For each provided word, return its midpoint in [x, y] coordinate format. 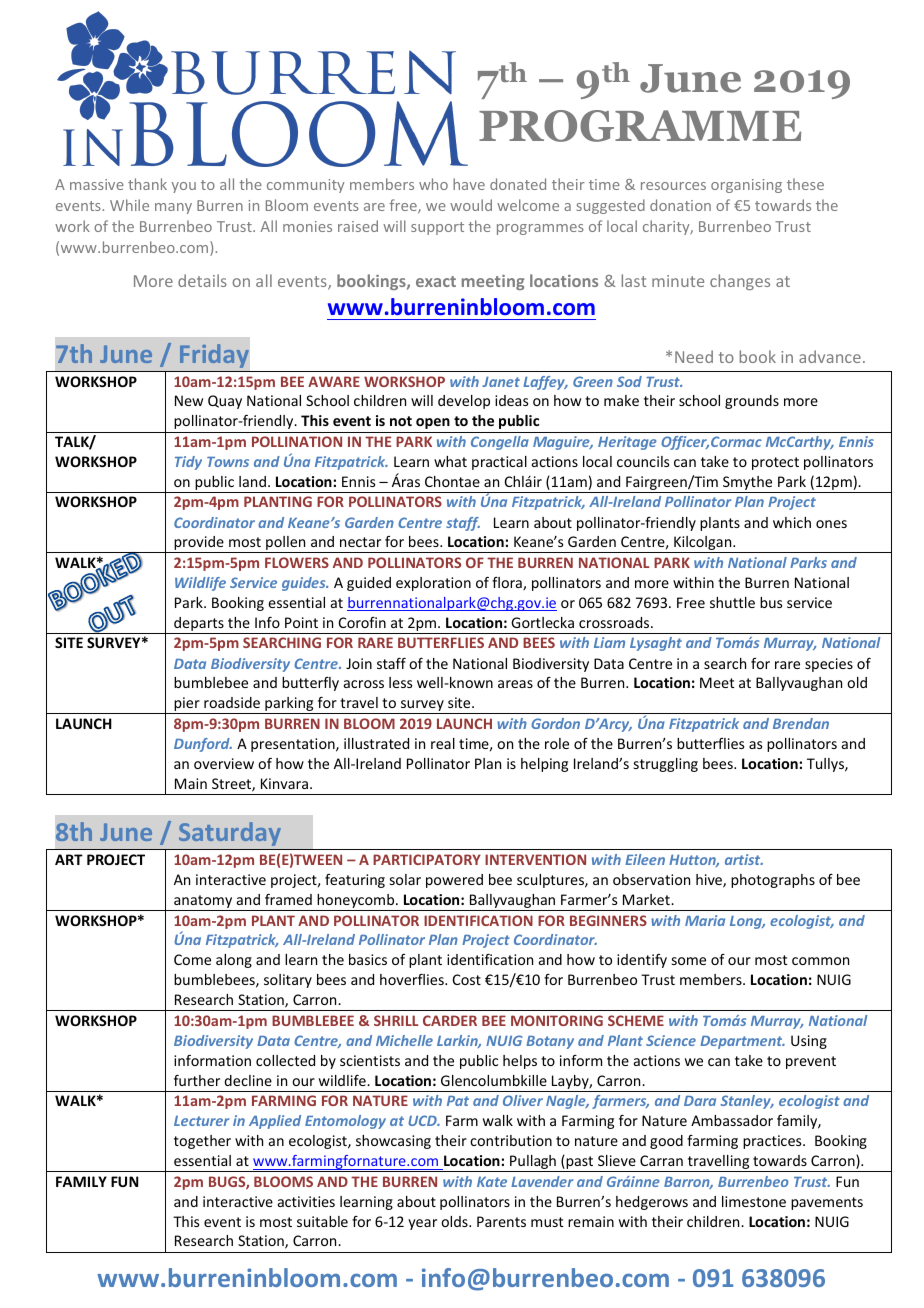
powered [454, 881]
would [471, 205]
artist [744, 859]
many [173, 208]
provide [199, 544]
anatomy [203, 903]
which [792, 522]
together [202, 1142]
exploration [433, 584]
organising [746, 186]
